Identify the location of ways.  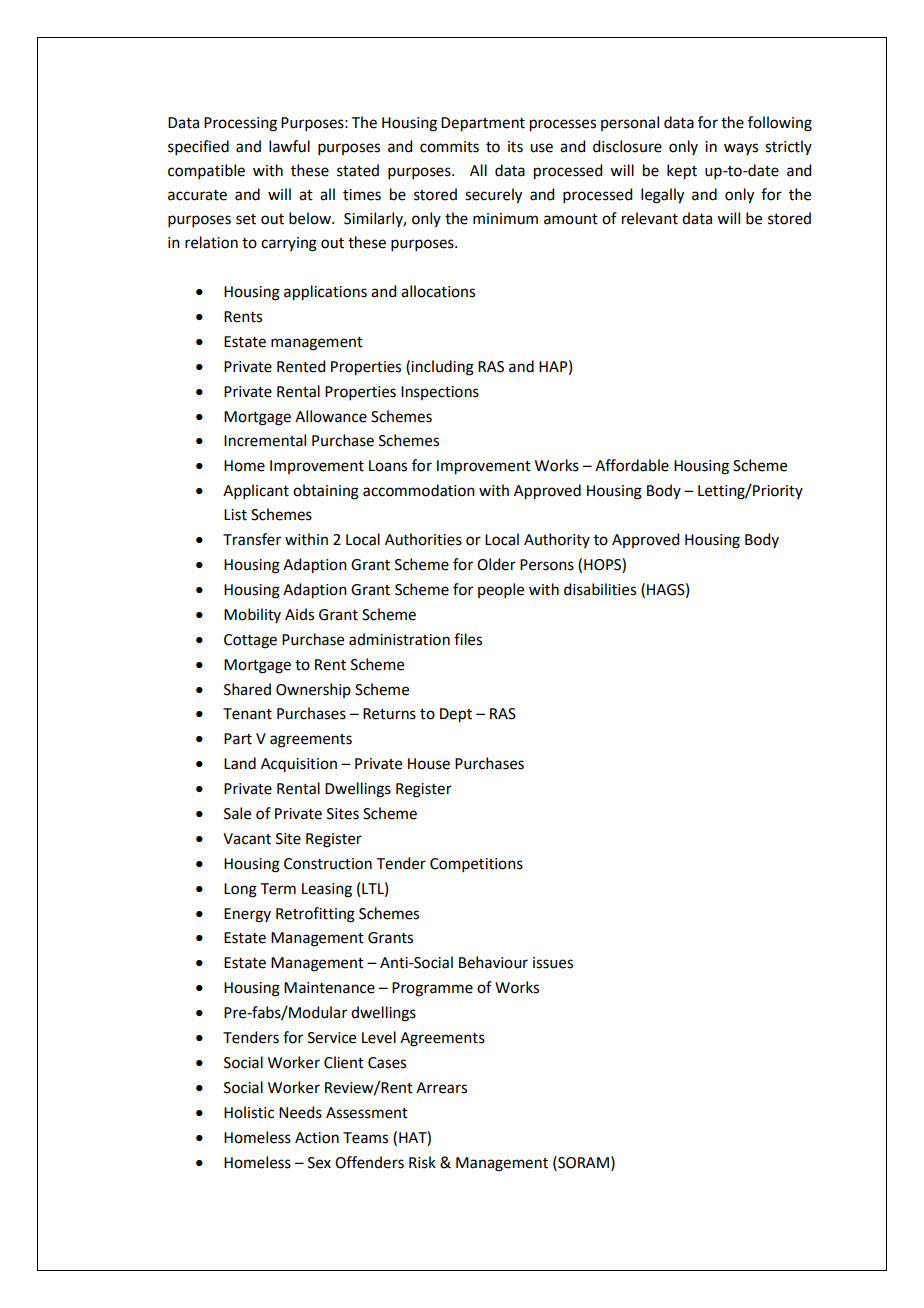
(741, 149).
